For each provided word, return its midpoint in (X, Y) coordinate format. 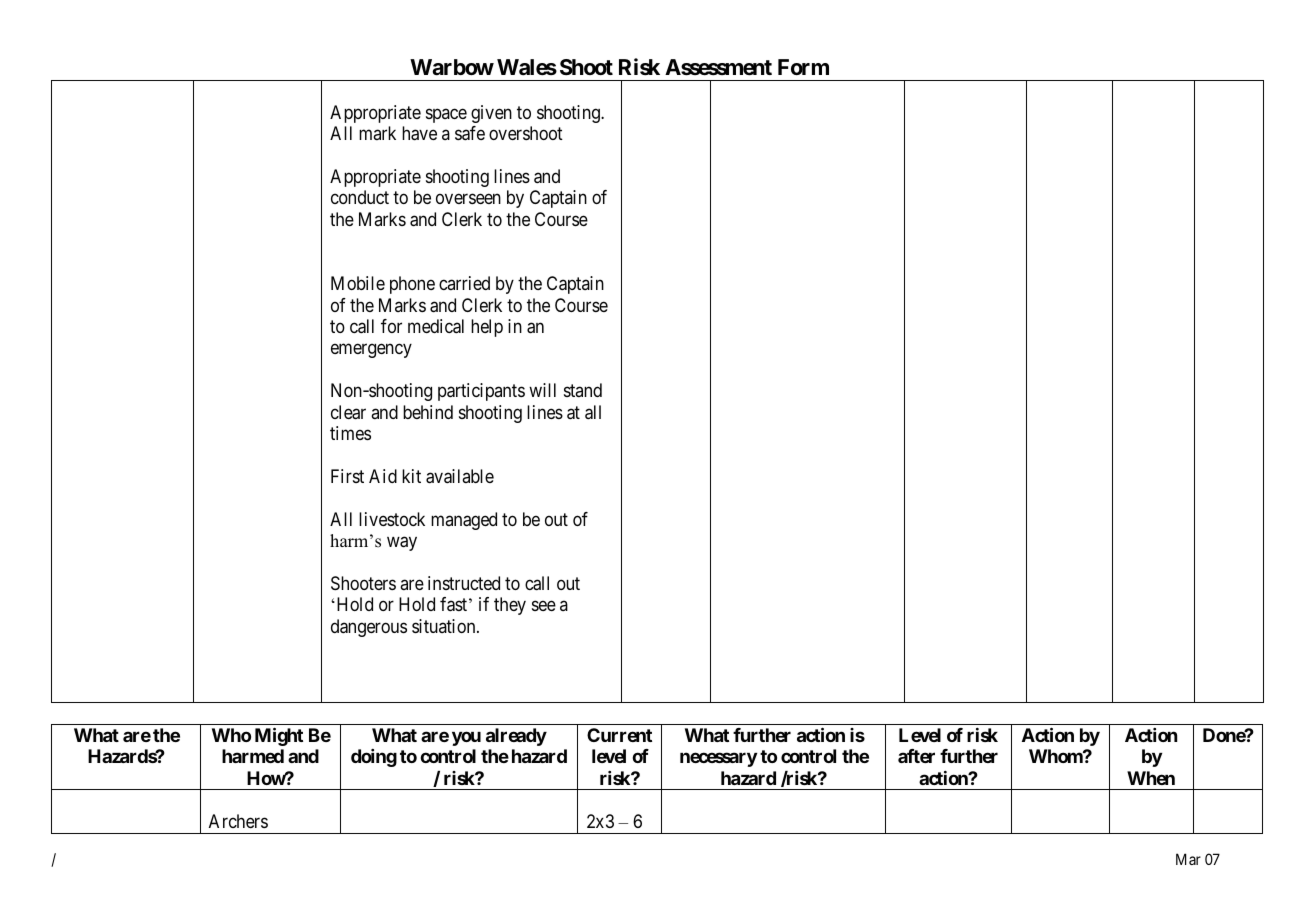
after (916, 756)
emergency (371, 351)
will (542, 390)
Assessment (718, 67)
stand (583, 390)
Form (803, 67)
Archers (238, 821)
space (446, 115)
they (510, 606)
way (402, 544)
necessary (718, 760)
